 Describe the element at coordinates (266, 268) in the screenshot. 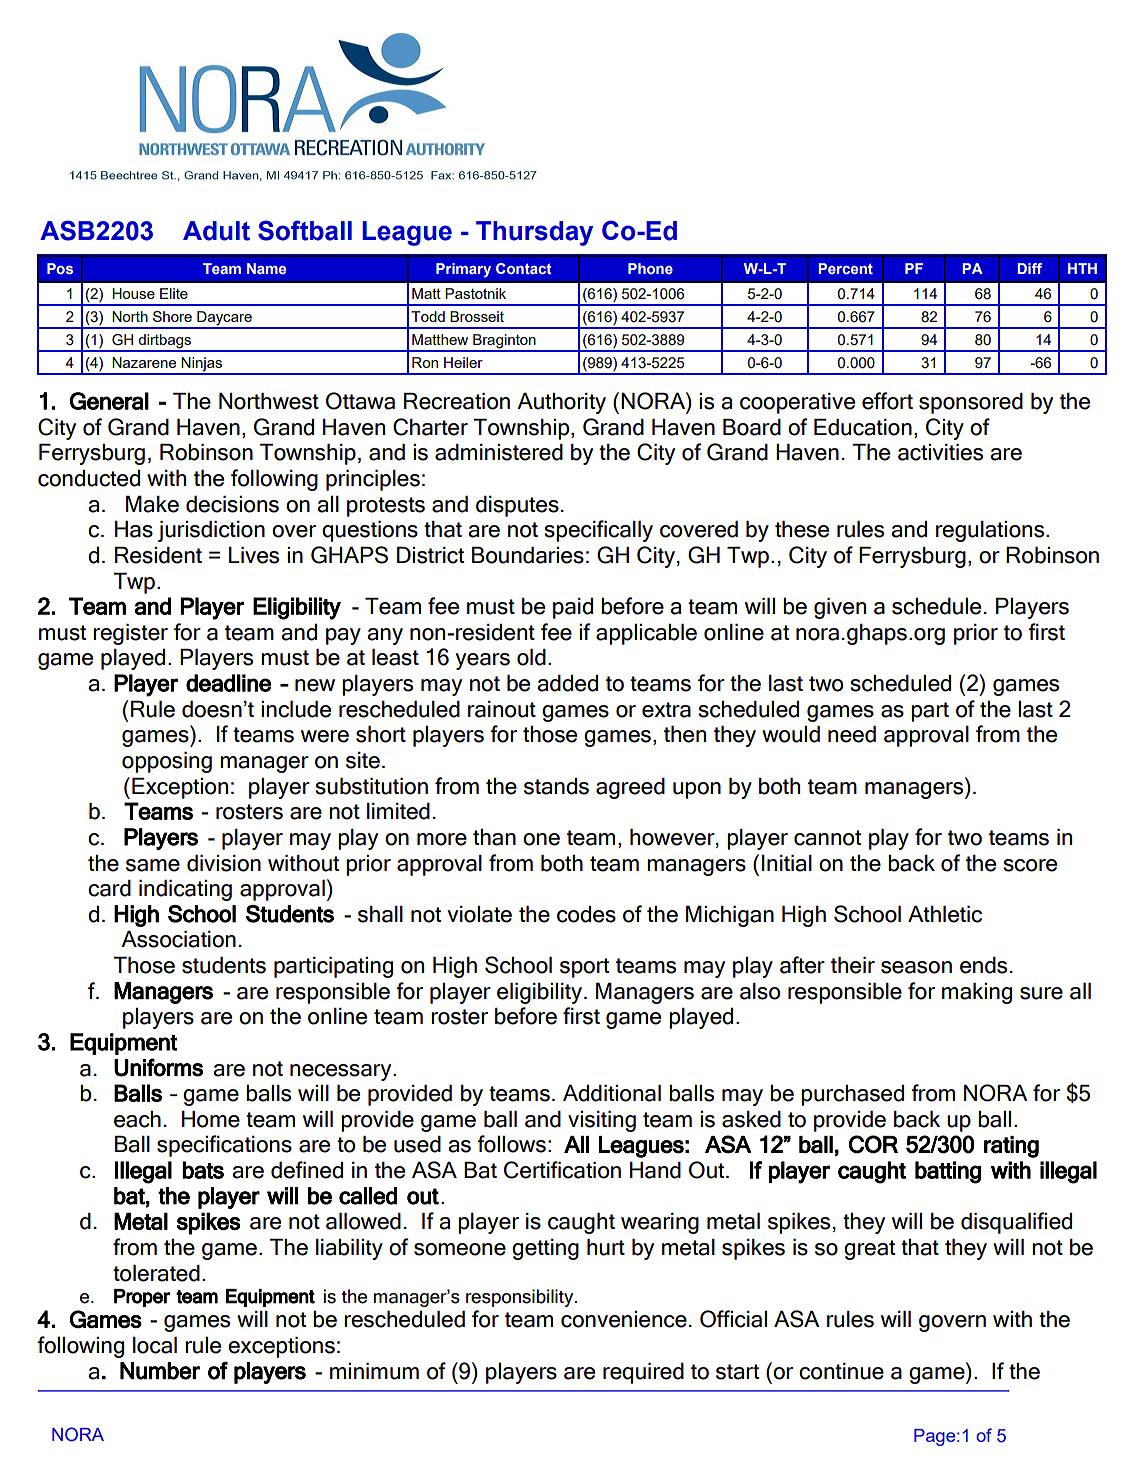

I see `Name` at that location.
